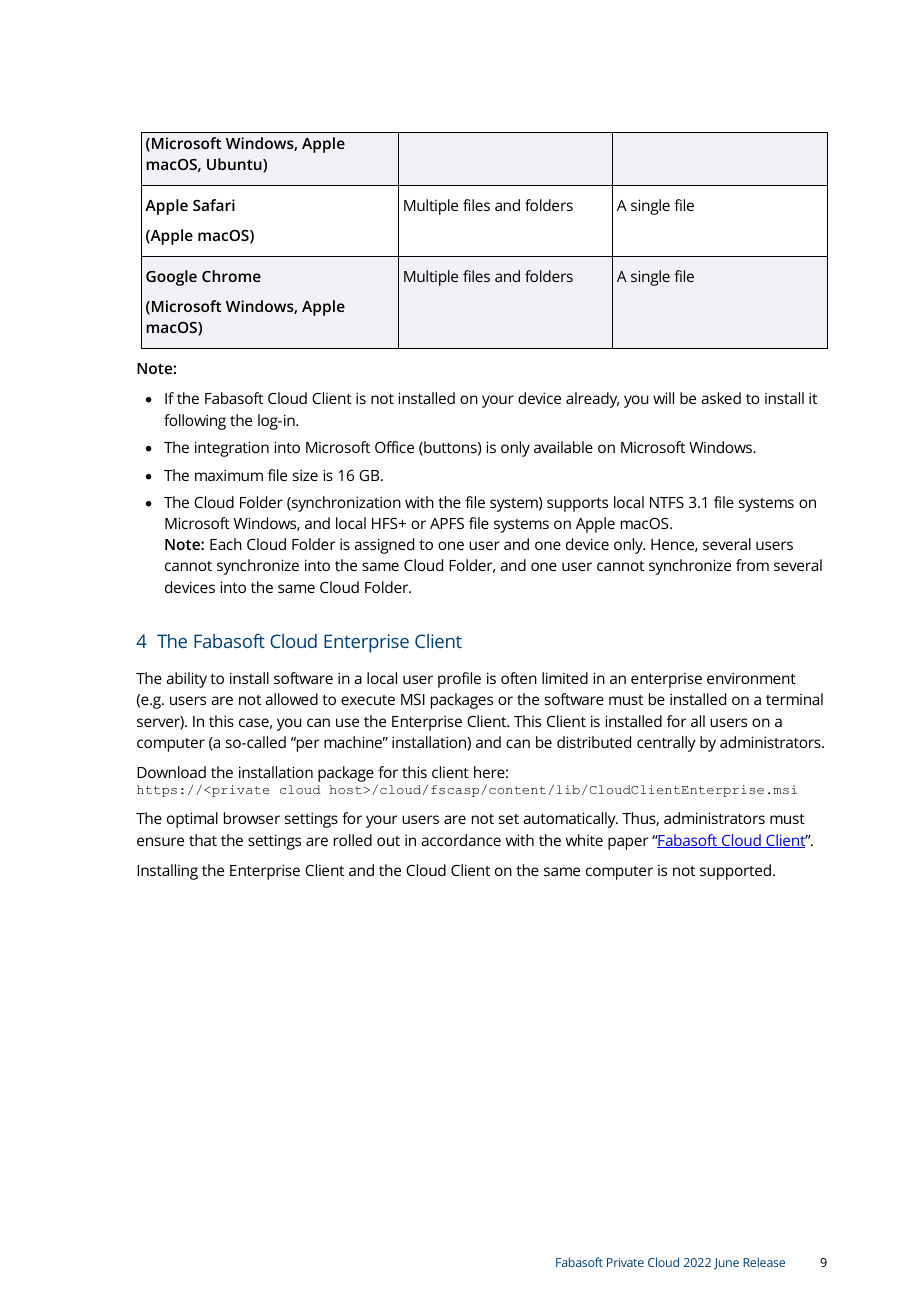 This document has height=1308, width=924. I want to click on ensure, so click(160, 841).
